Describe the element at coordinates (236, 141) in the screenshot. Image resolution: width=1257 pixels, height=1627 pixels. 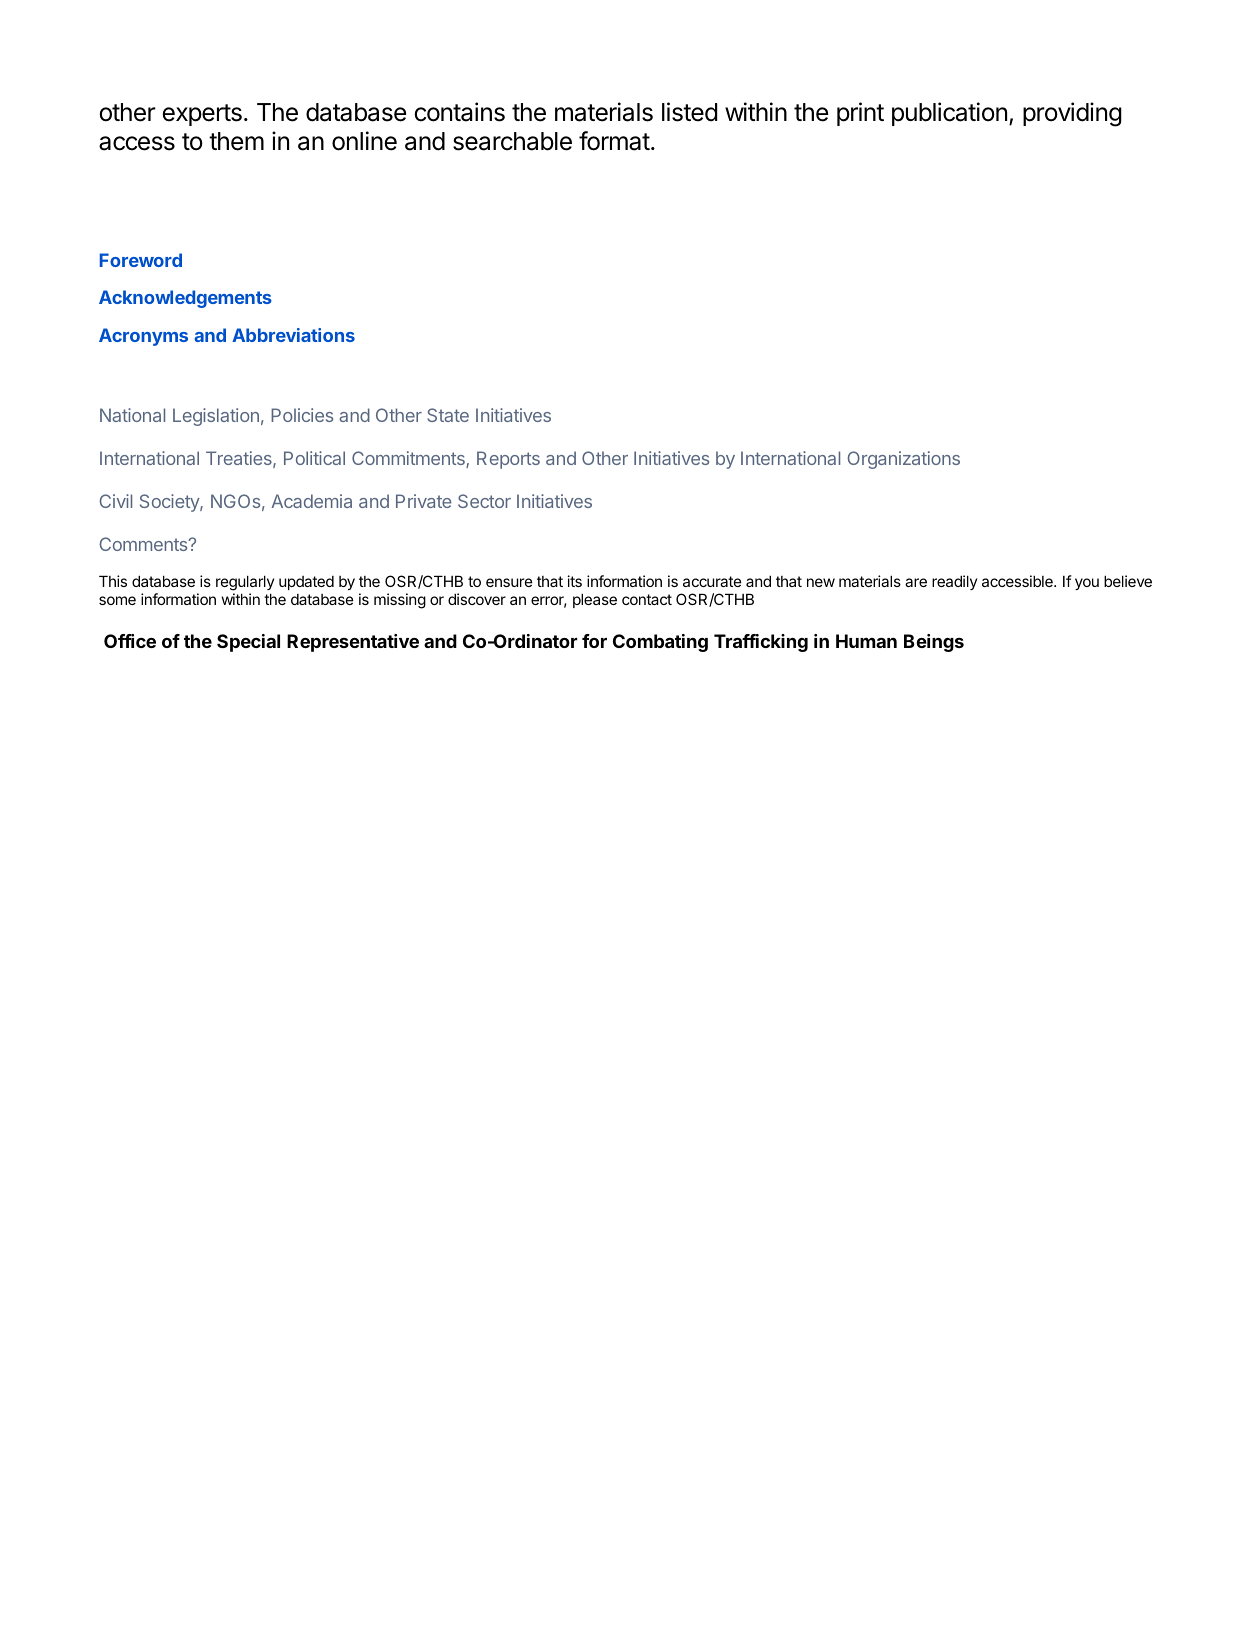
I see `them` at that location.
